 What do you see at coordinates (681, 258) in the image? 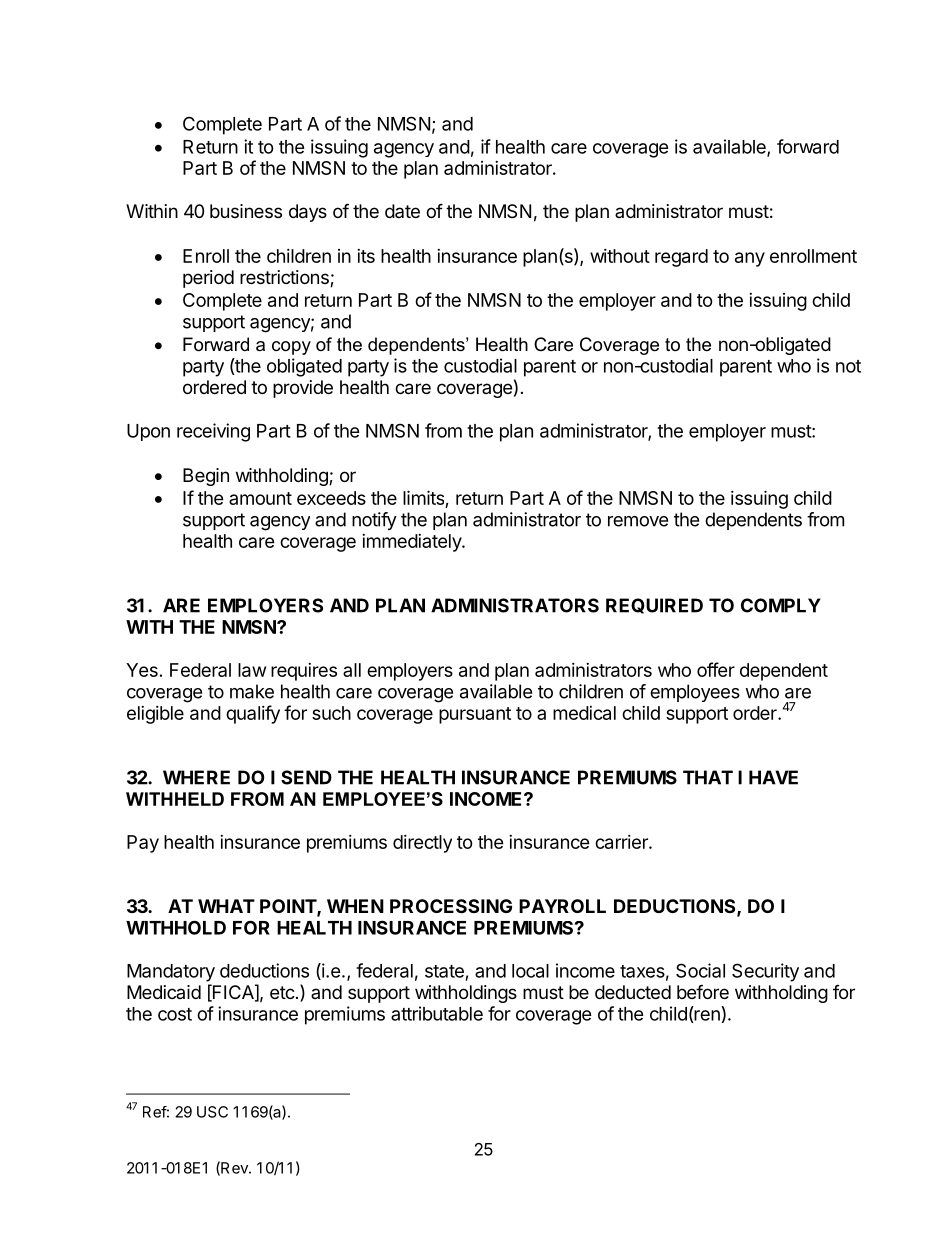
I see `regard` at bounding box center [681, 258].
